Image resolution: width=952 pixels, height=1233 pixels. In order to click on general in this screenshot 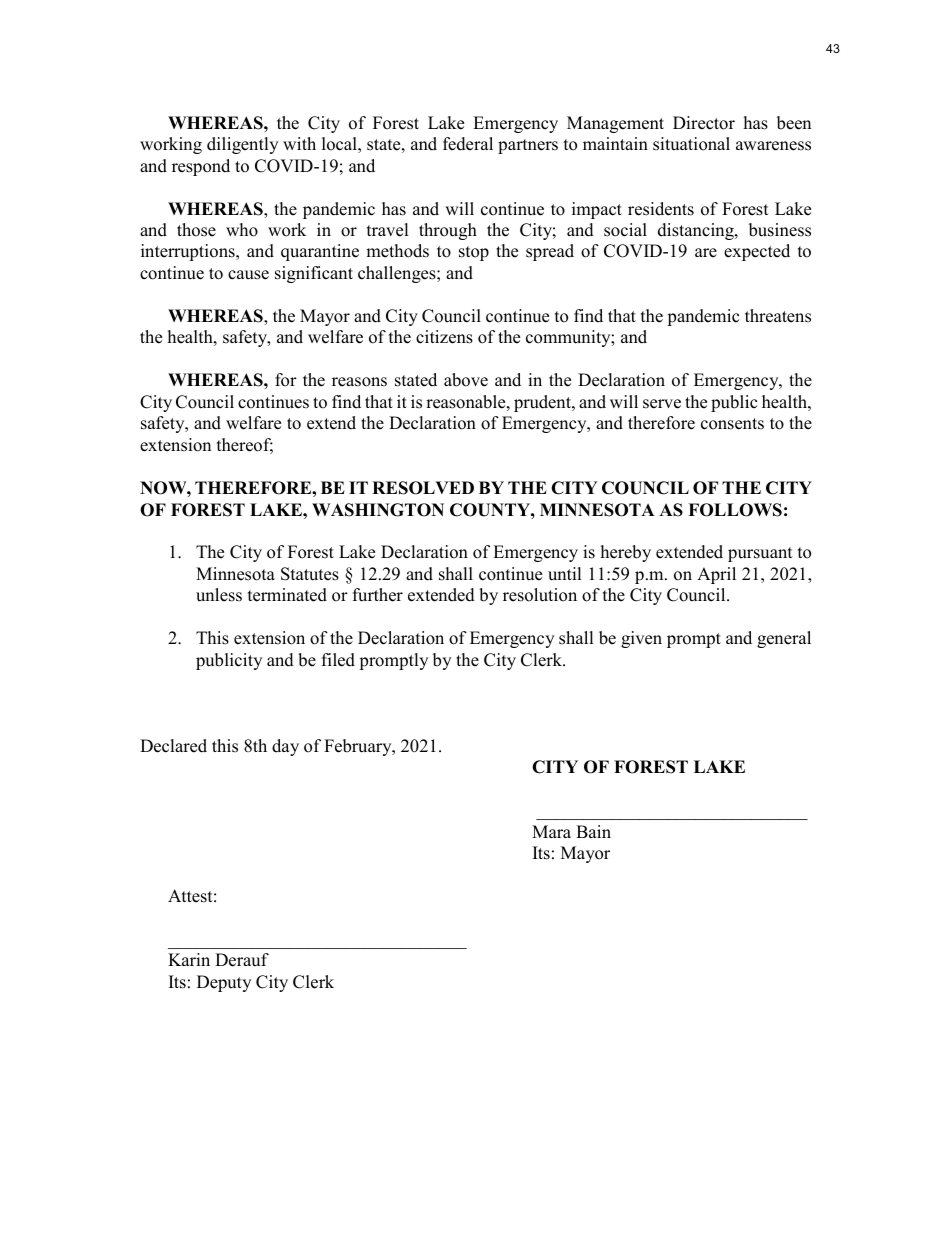, I will do `click(784, 639)`.
